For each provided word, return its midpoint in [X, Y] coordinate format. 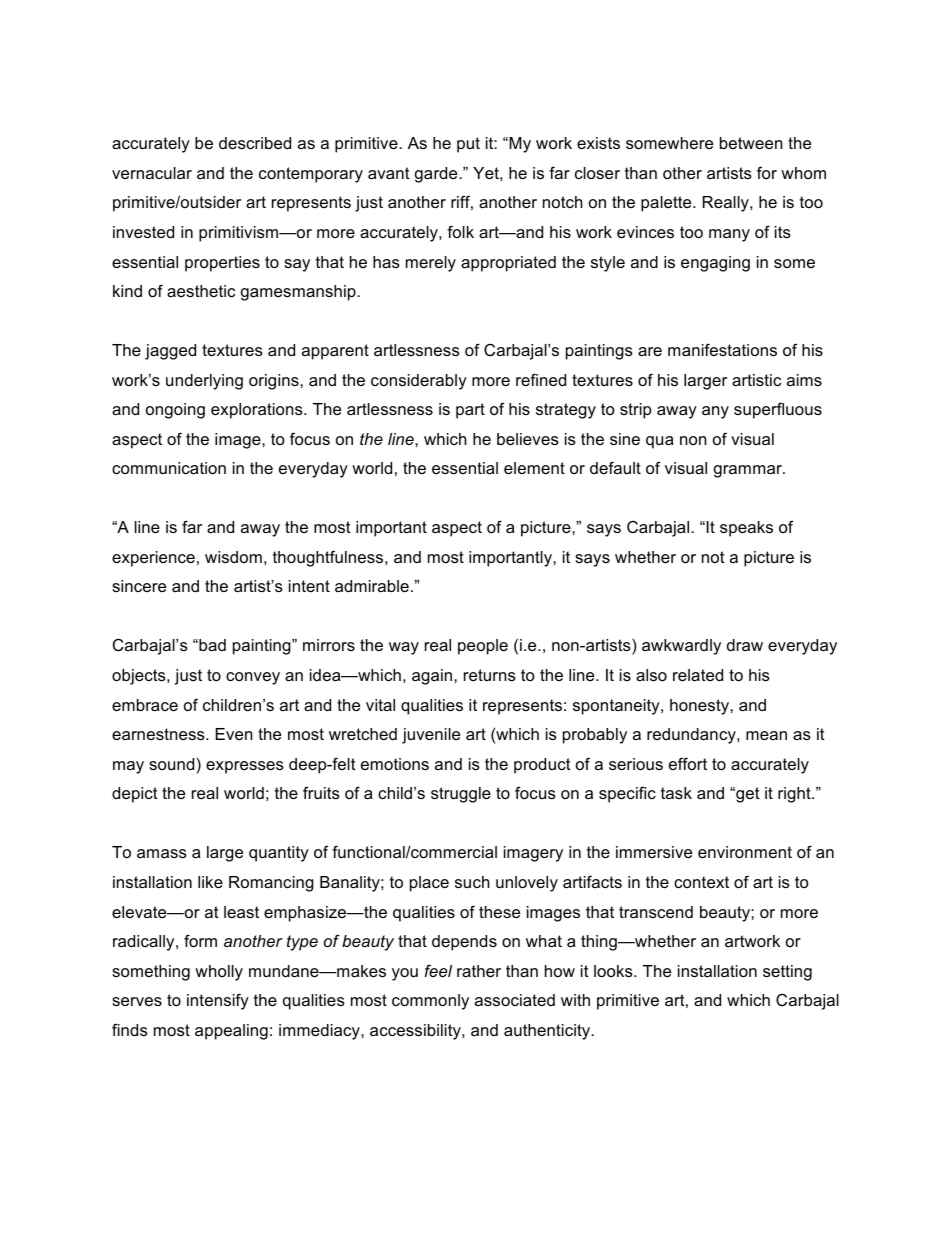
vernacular [152, 173]
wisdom [233, 557]
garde [437, 175]
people [483, 647]
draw [745, 645]
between [751, 143]
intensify [218, 1001]
